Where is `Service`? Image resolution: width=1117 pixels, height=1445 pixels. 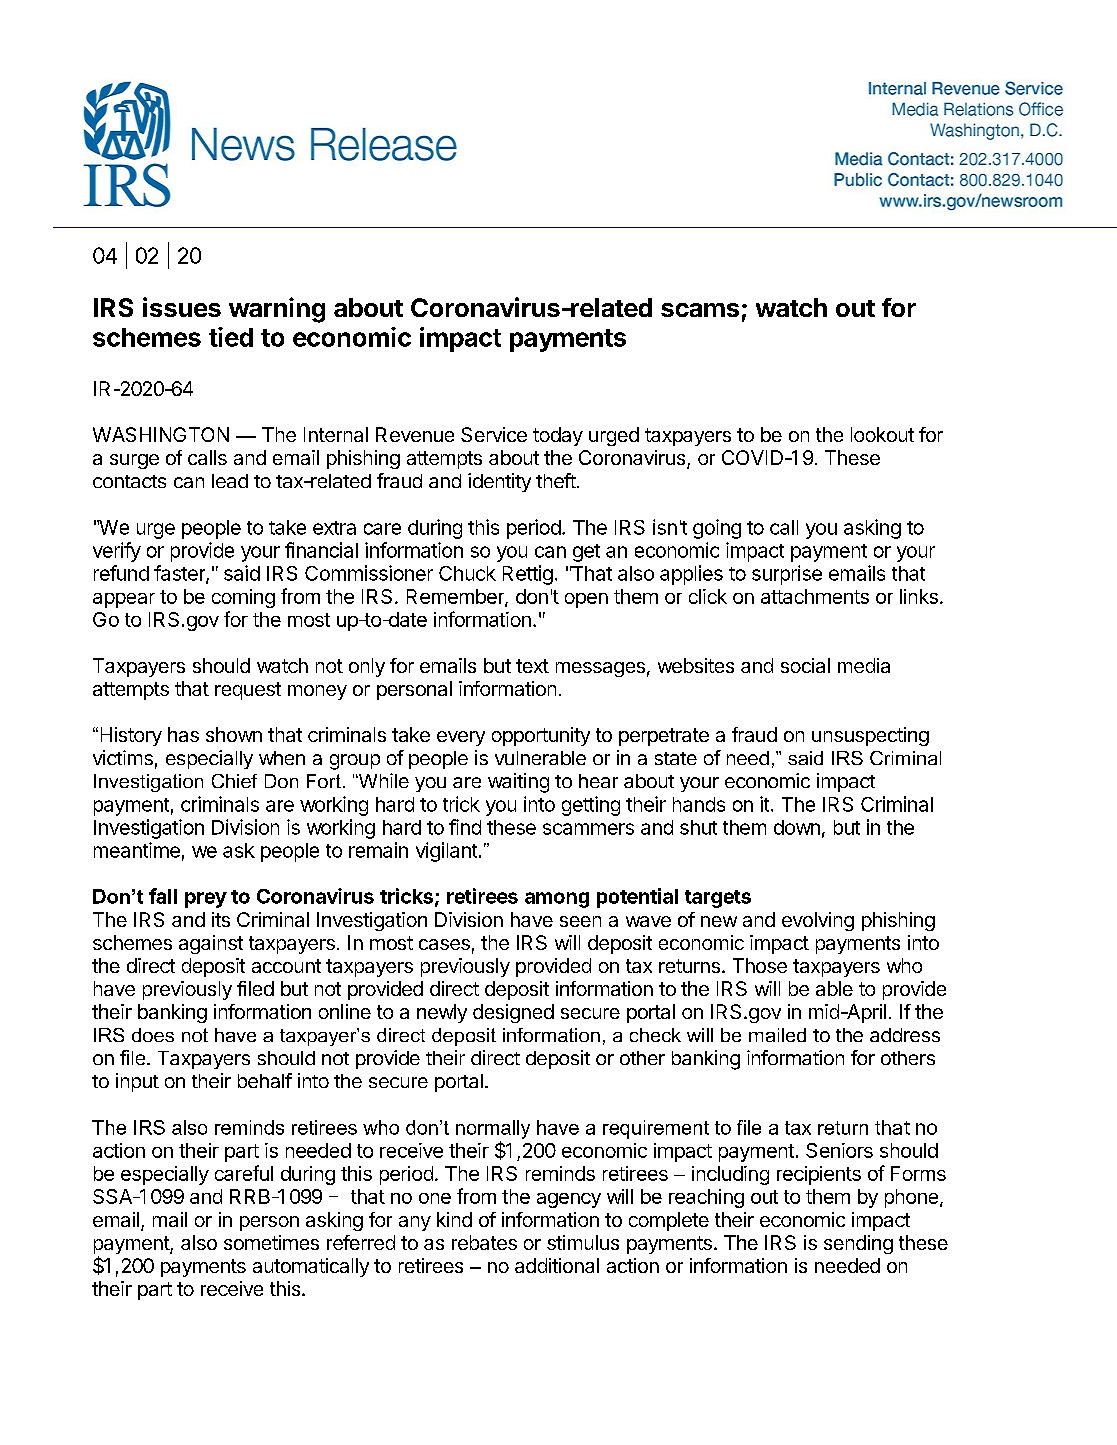
Service is located at coordinates (494, 434).
